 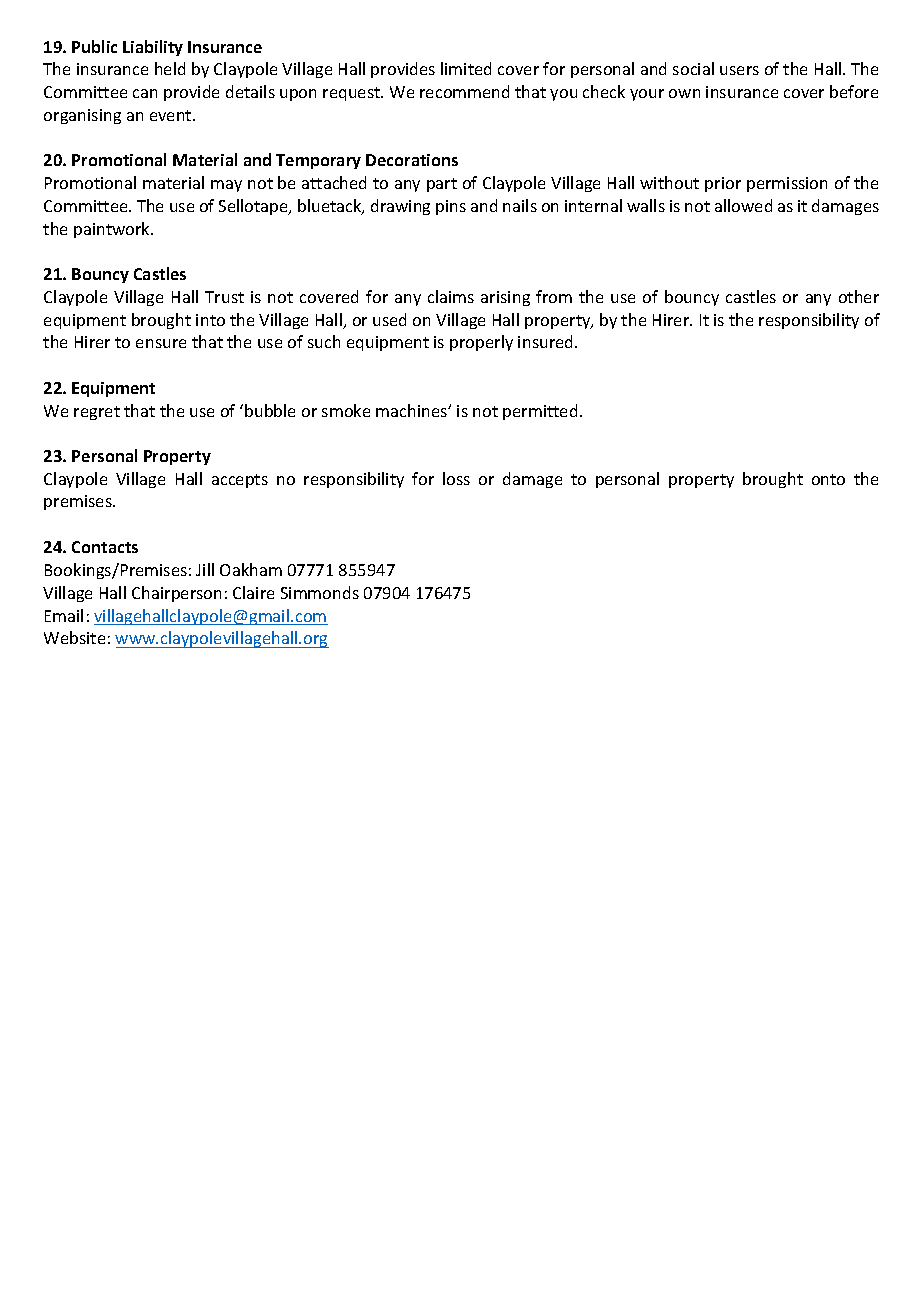 I want to click on properly, so click(x=481, y=343).
